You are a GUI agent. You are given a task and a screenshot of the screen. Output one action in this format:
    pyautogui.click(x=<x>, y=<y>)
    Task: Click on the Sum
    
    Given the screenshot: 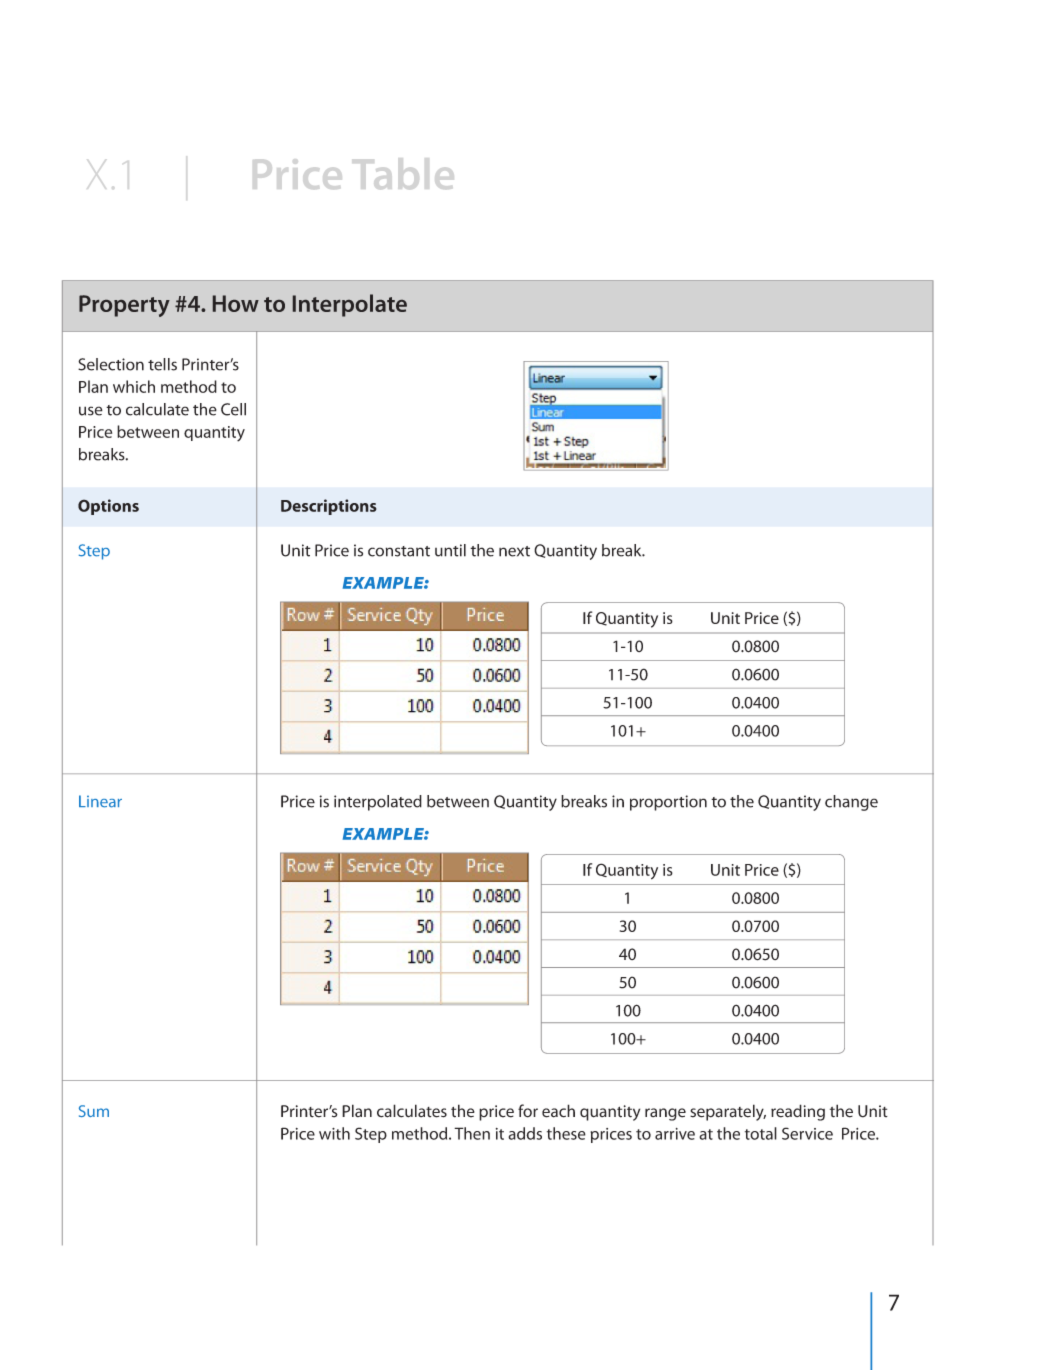 What is the action you would take?
    pyautogui.click(x=94, y=1111)
